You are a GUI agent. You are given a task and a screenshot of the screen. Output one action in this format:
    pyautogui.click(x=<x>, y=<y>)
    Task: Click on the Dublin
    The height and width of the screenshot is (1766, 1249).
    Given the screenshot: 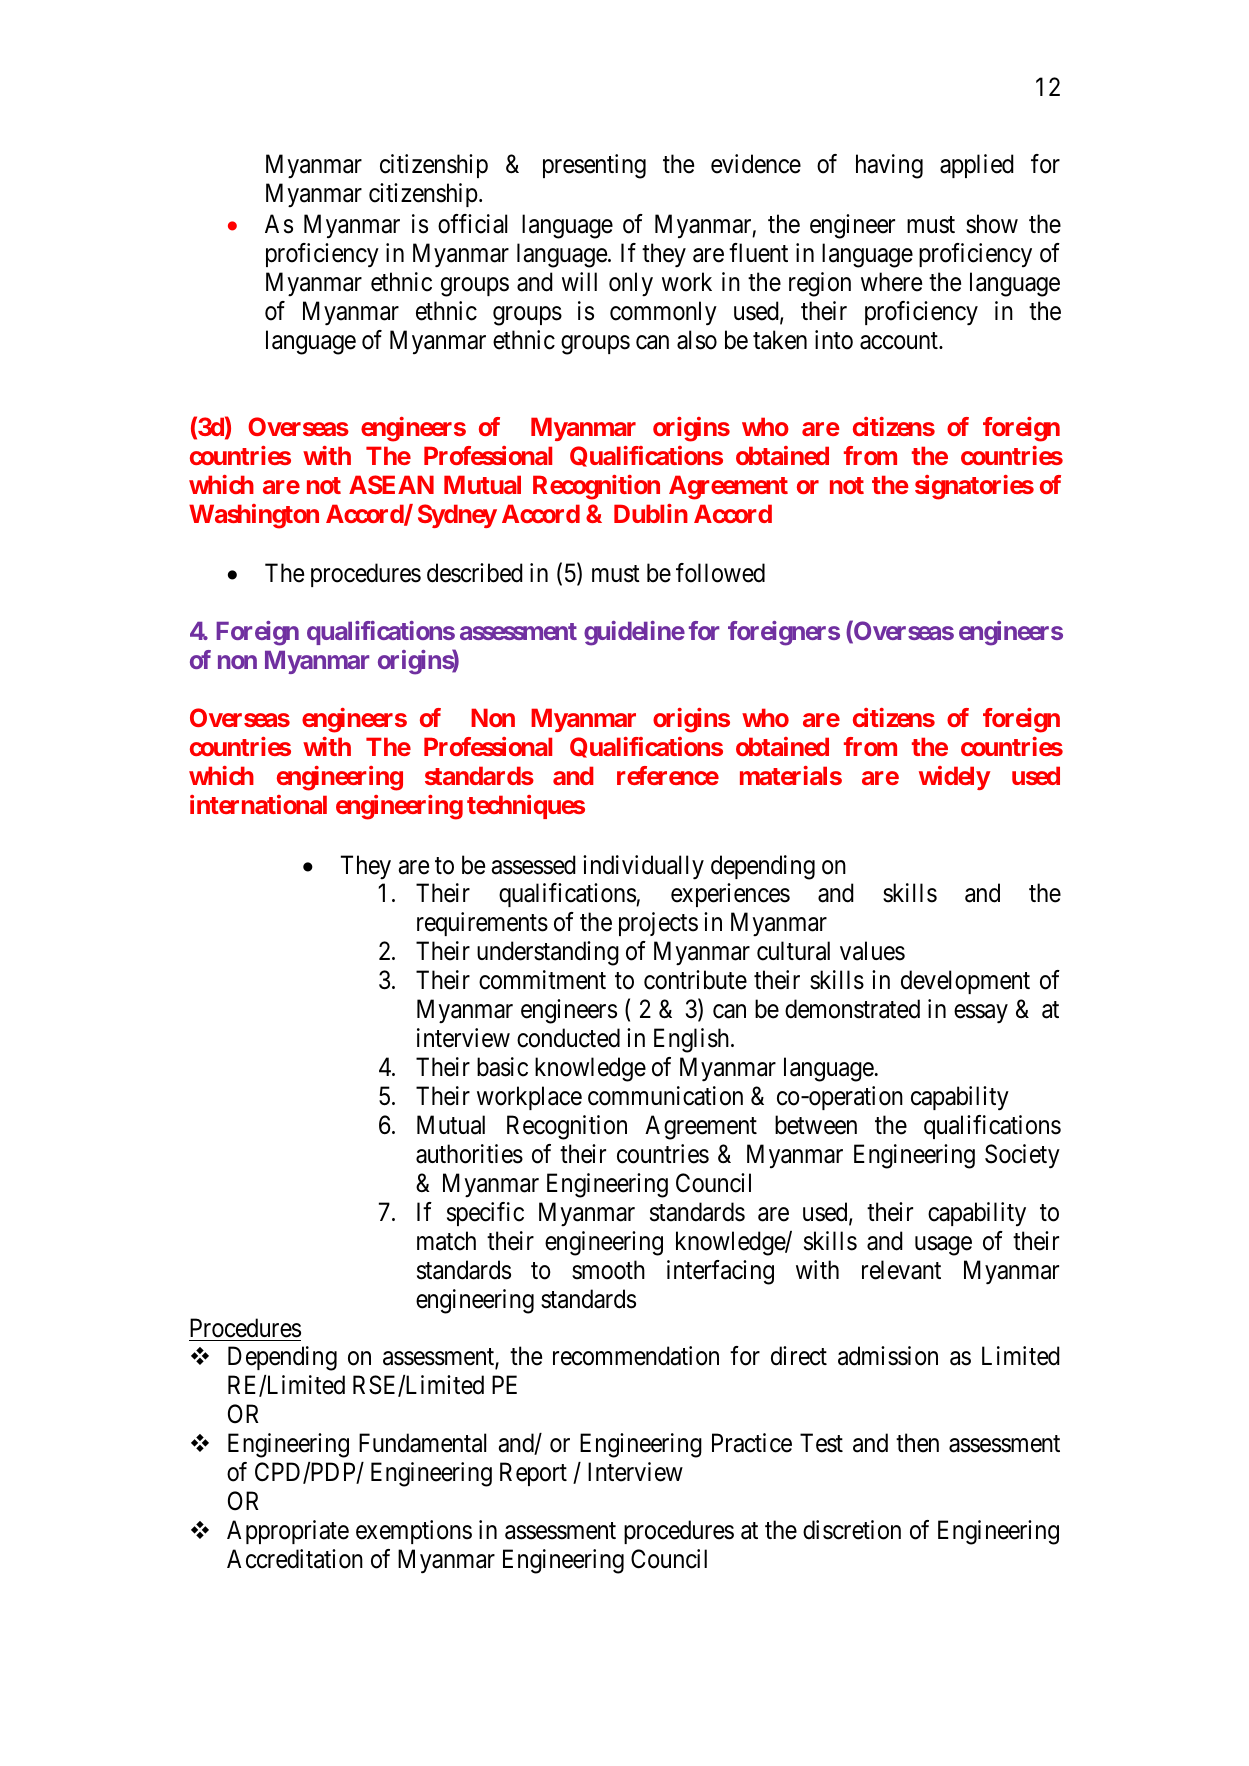 What is the action you would take?
    pyautogui.click(x=651, y=513)
